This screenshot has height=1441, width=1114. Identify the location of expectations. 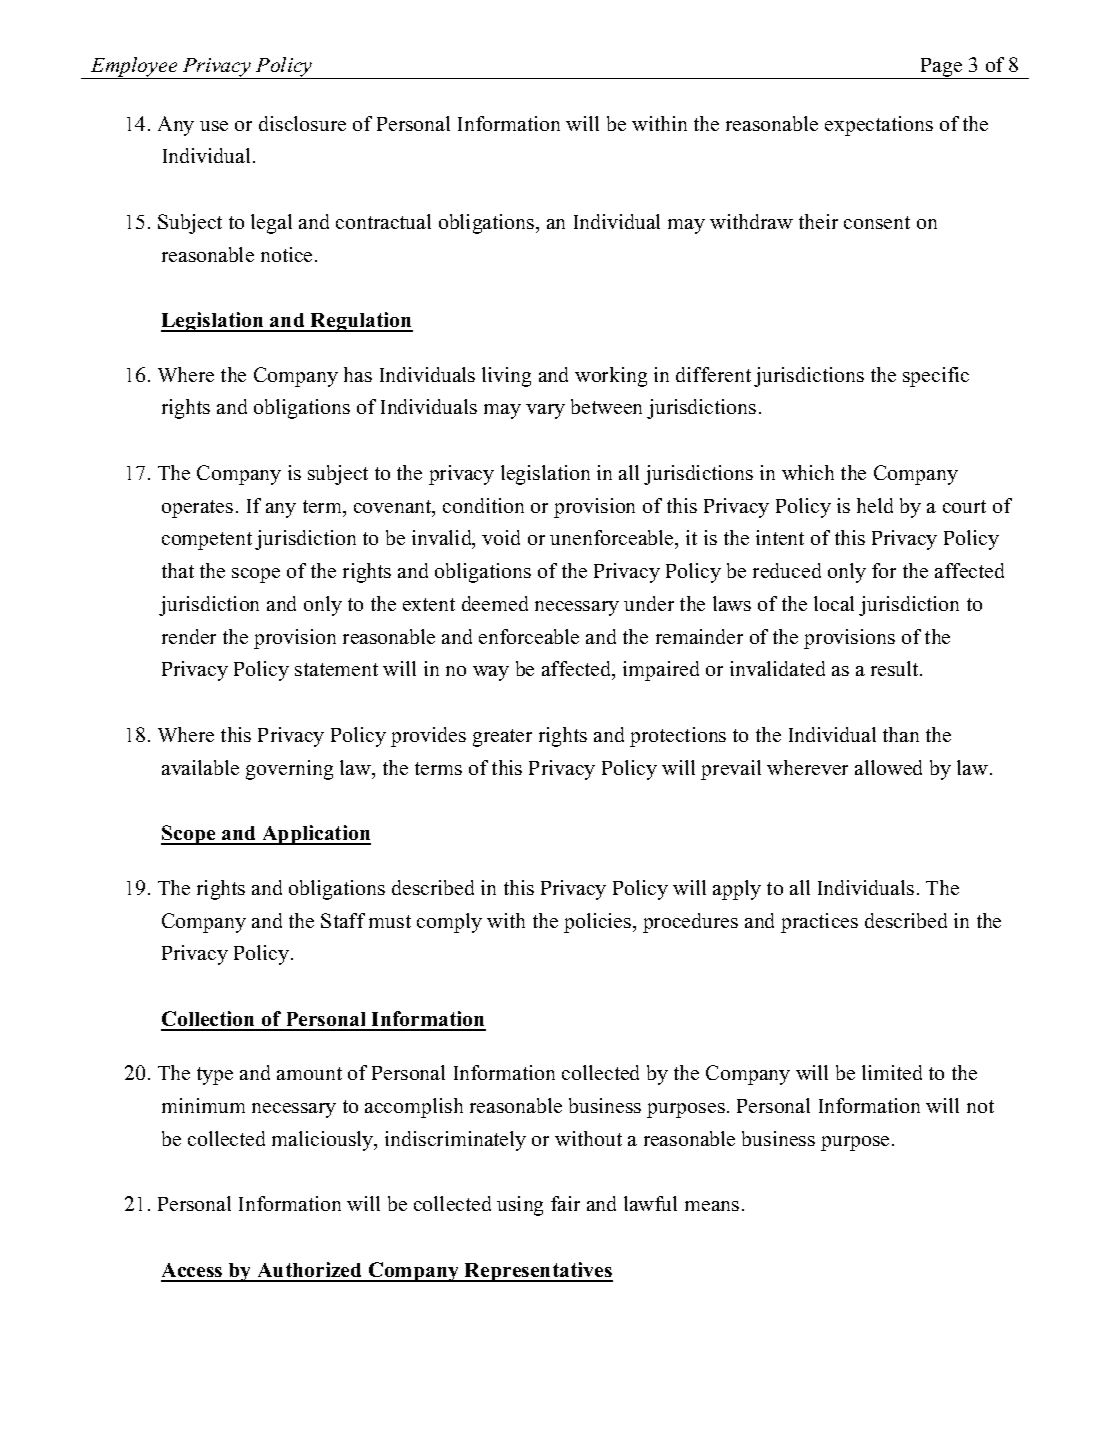
(879, 126).
